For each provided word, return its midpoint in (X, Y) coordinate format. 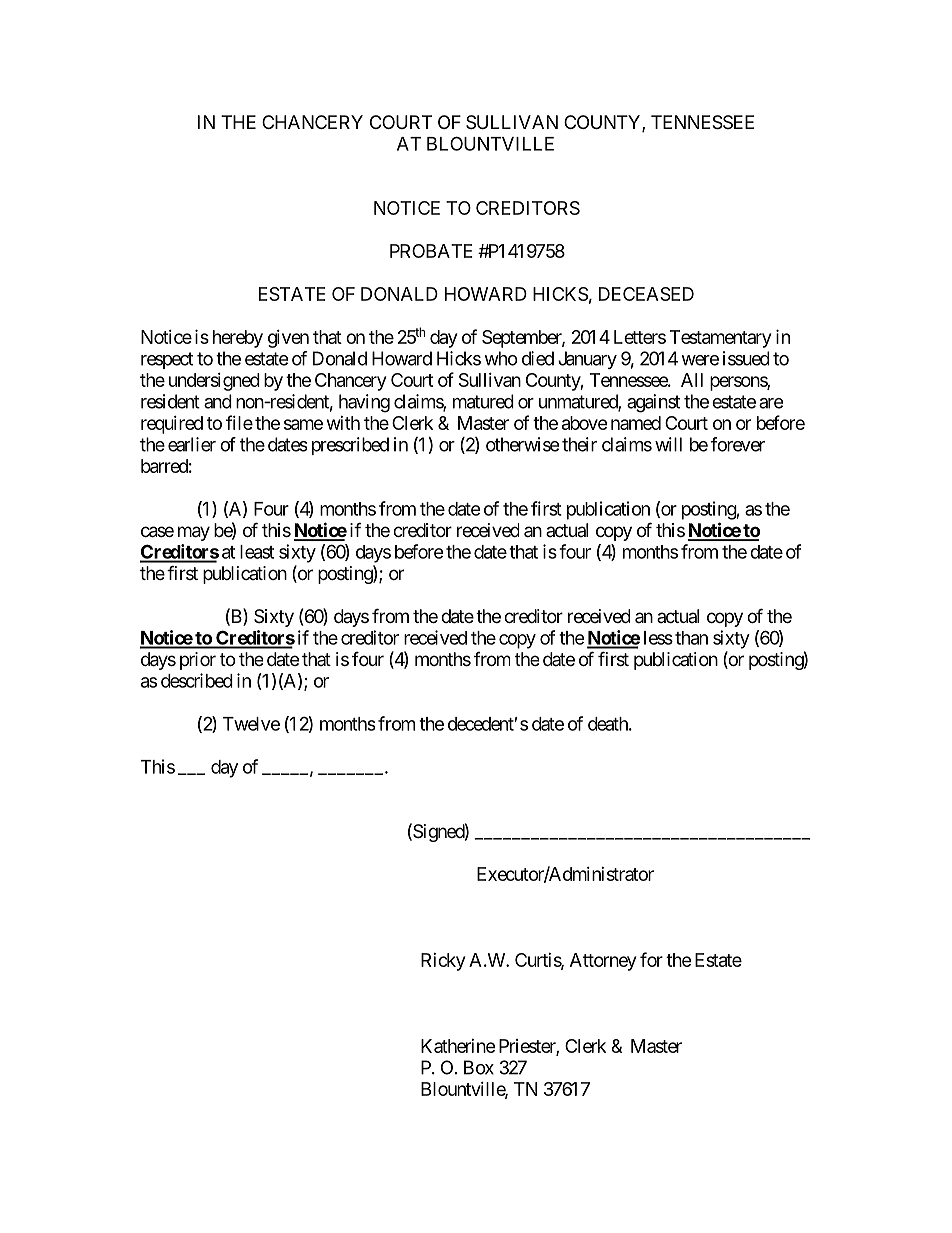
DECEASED (646, 294)
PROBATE (431, 251)
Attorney (603, 962)
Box (479, 1067)
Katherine (458, 1046)
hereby (238, 339)
